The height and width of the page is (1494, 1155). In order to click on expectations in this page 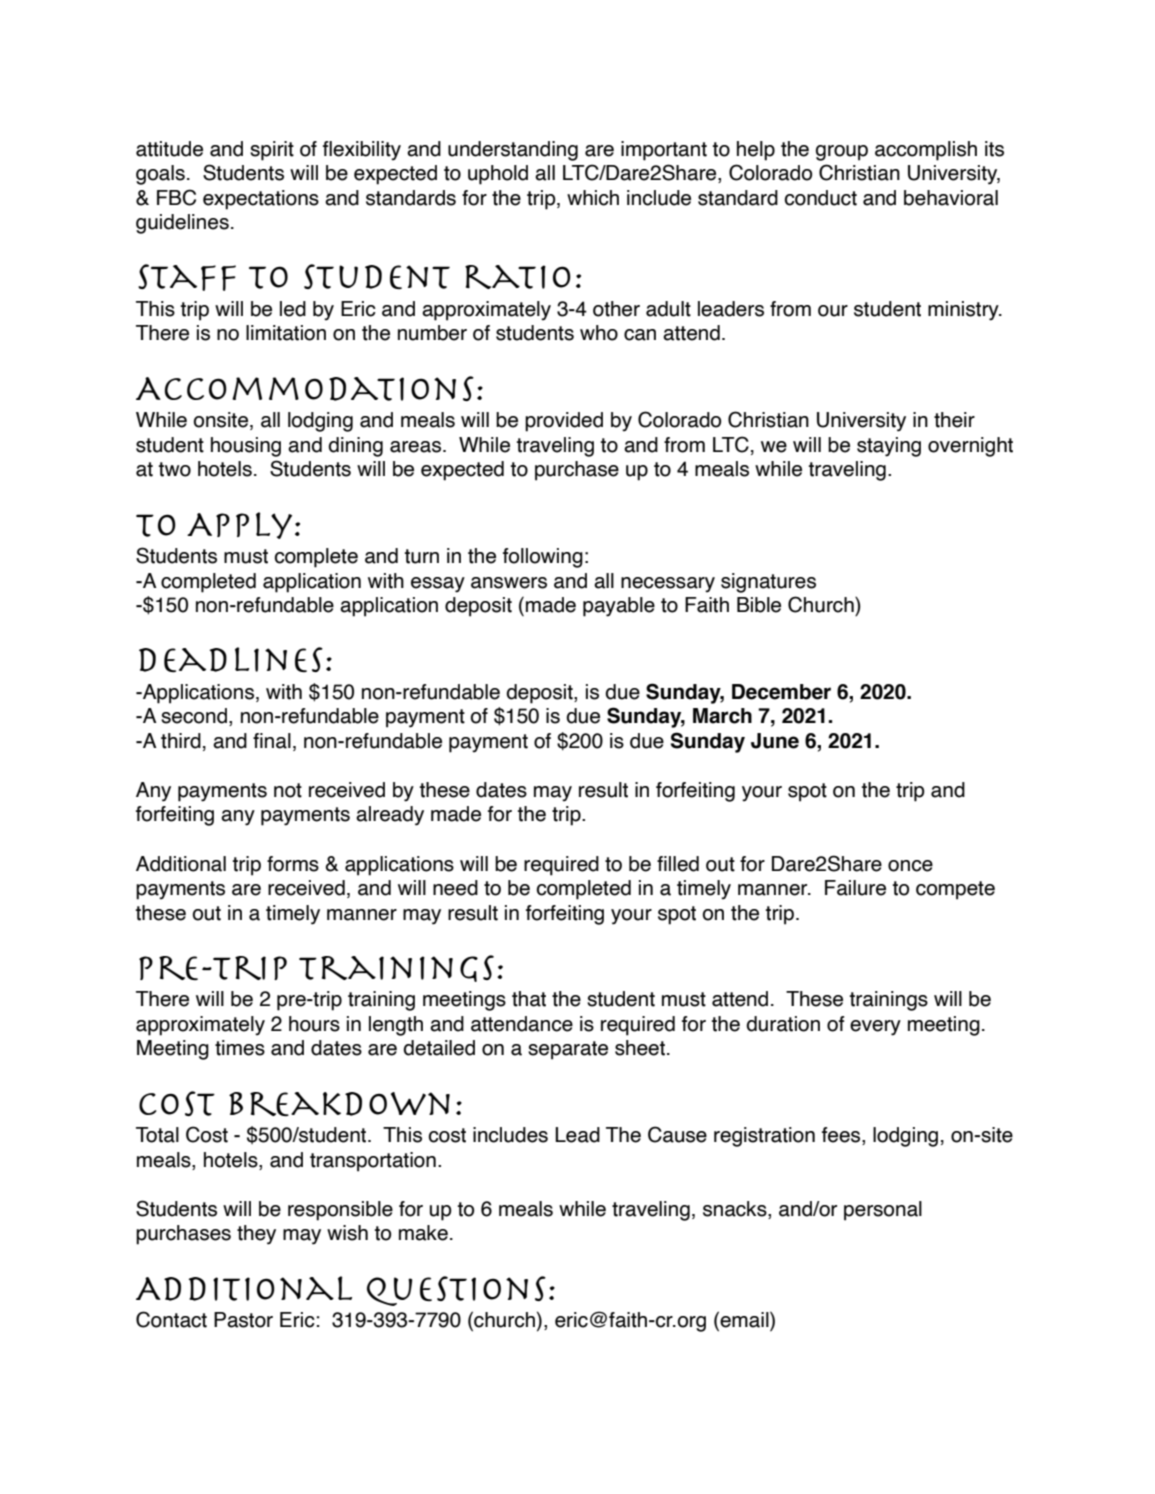, I will do `click(261, 200)`.
